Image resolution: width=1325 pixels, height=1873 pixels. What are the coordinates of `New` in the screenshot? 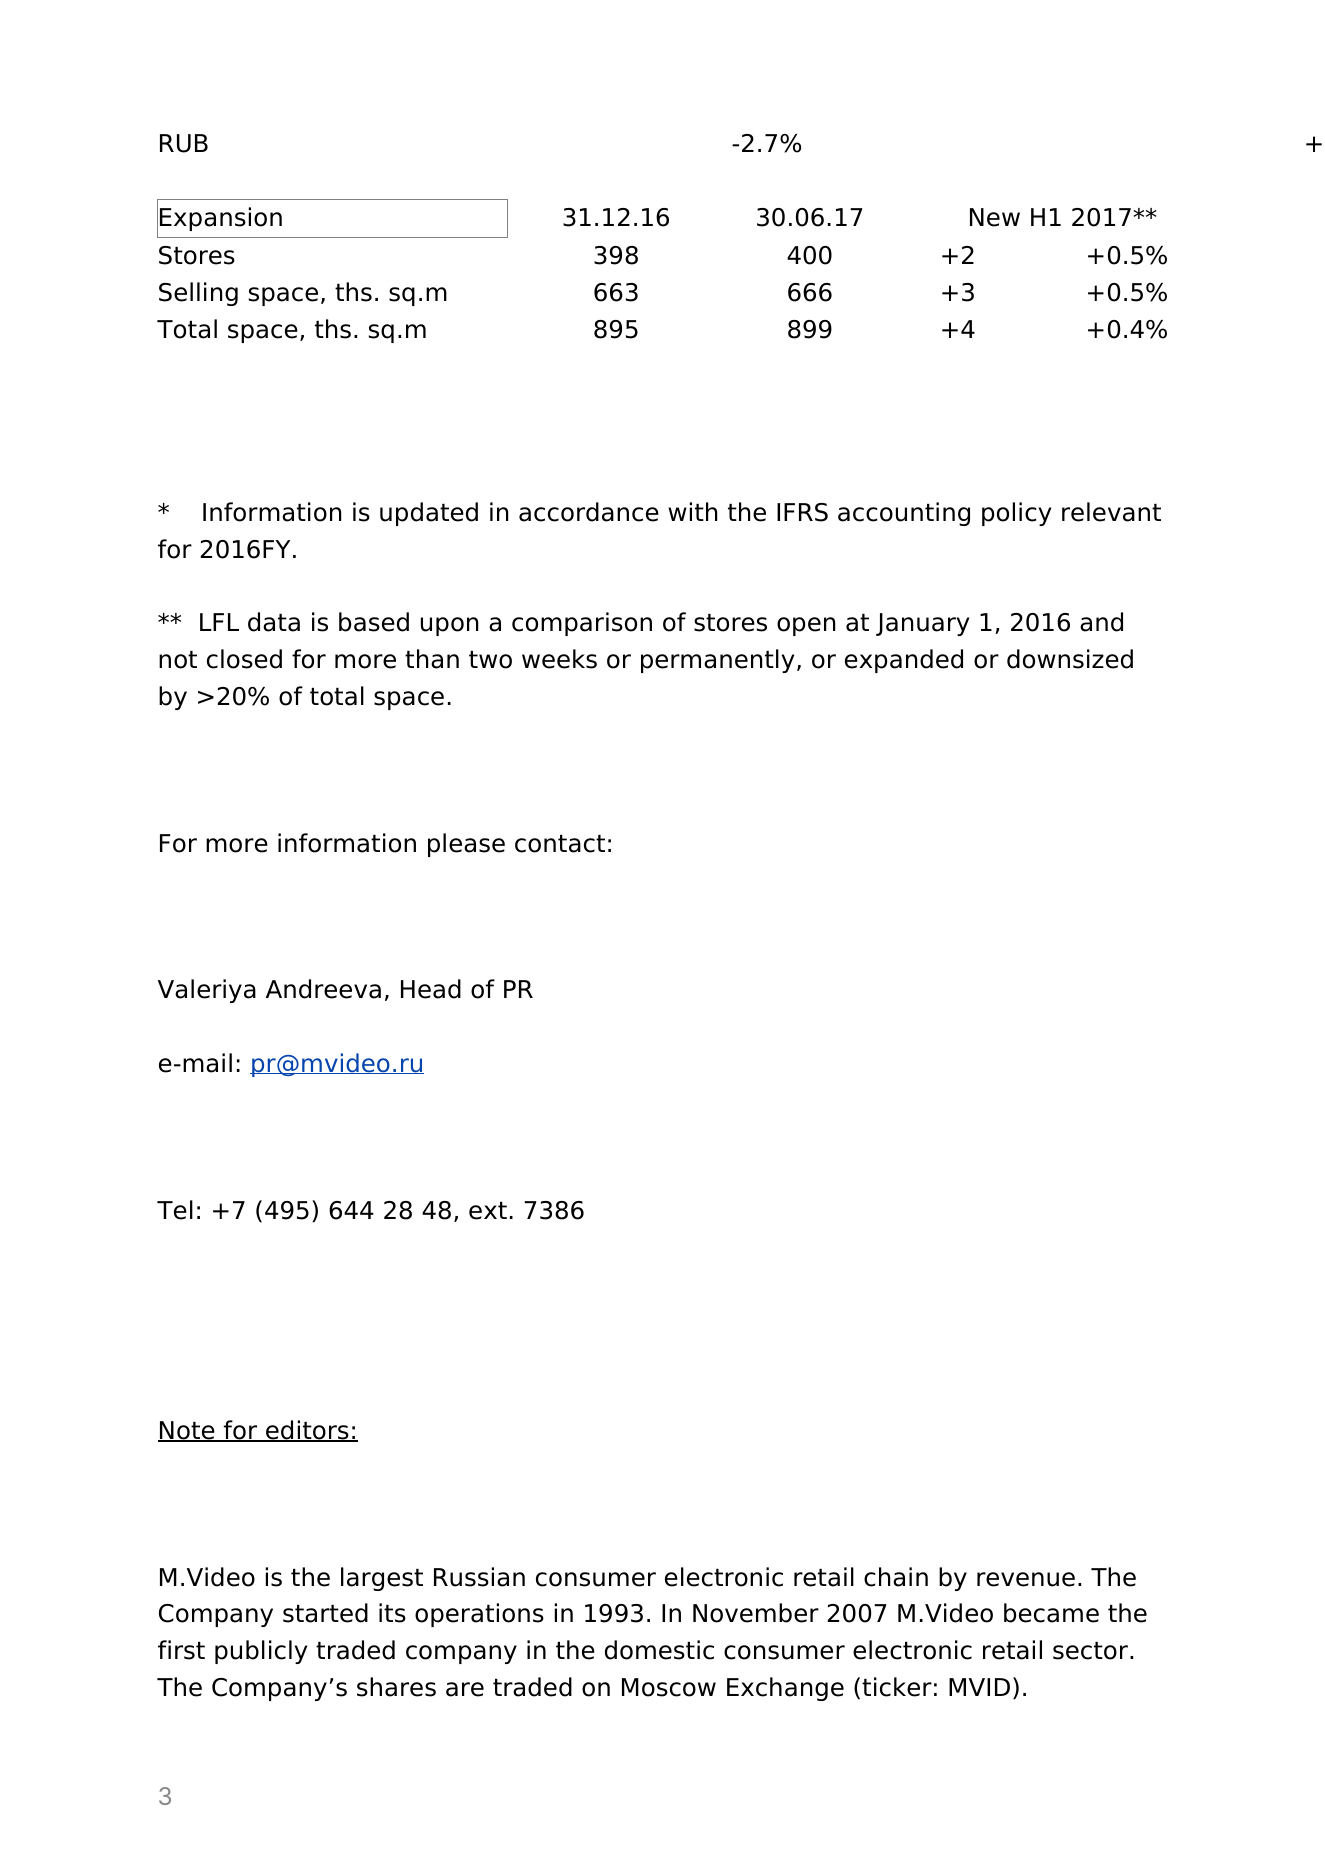 It's located at (995, 217).
